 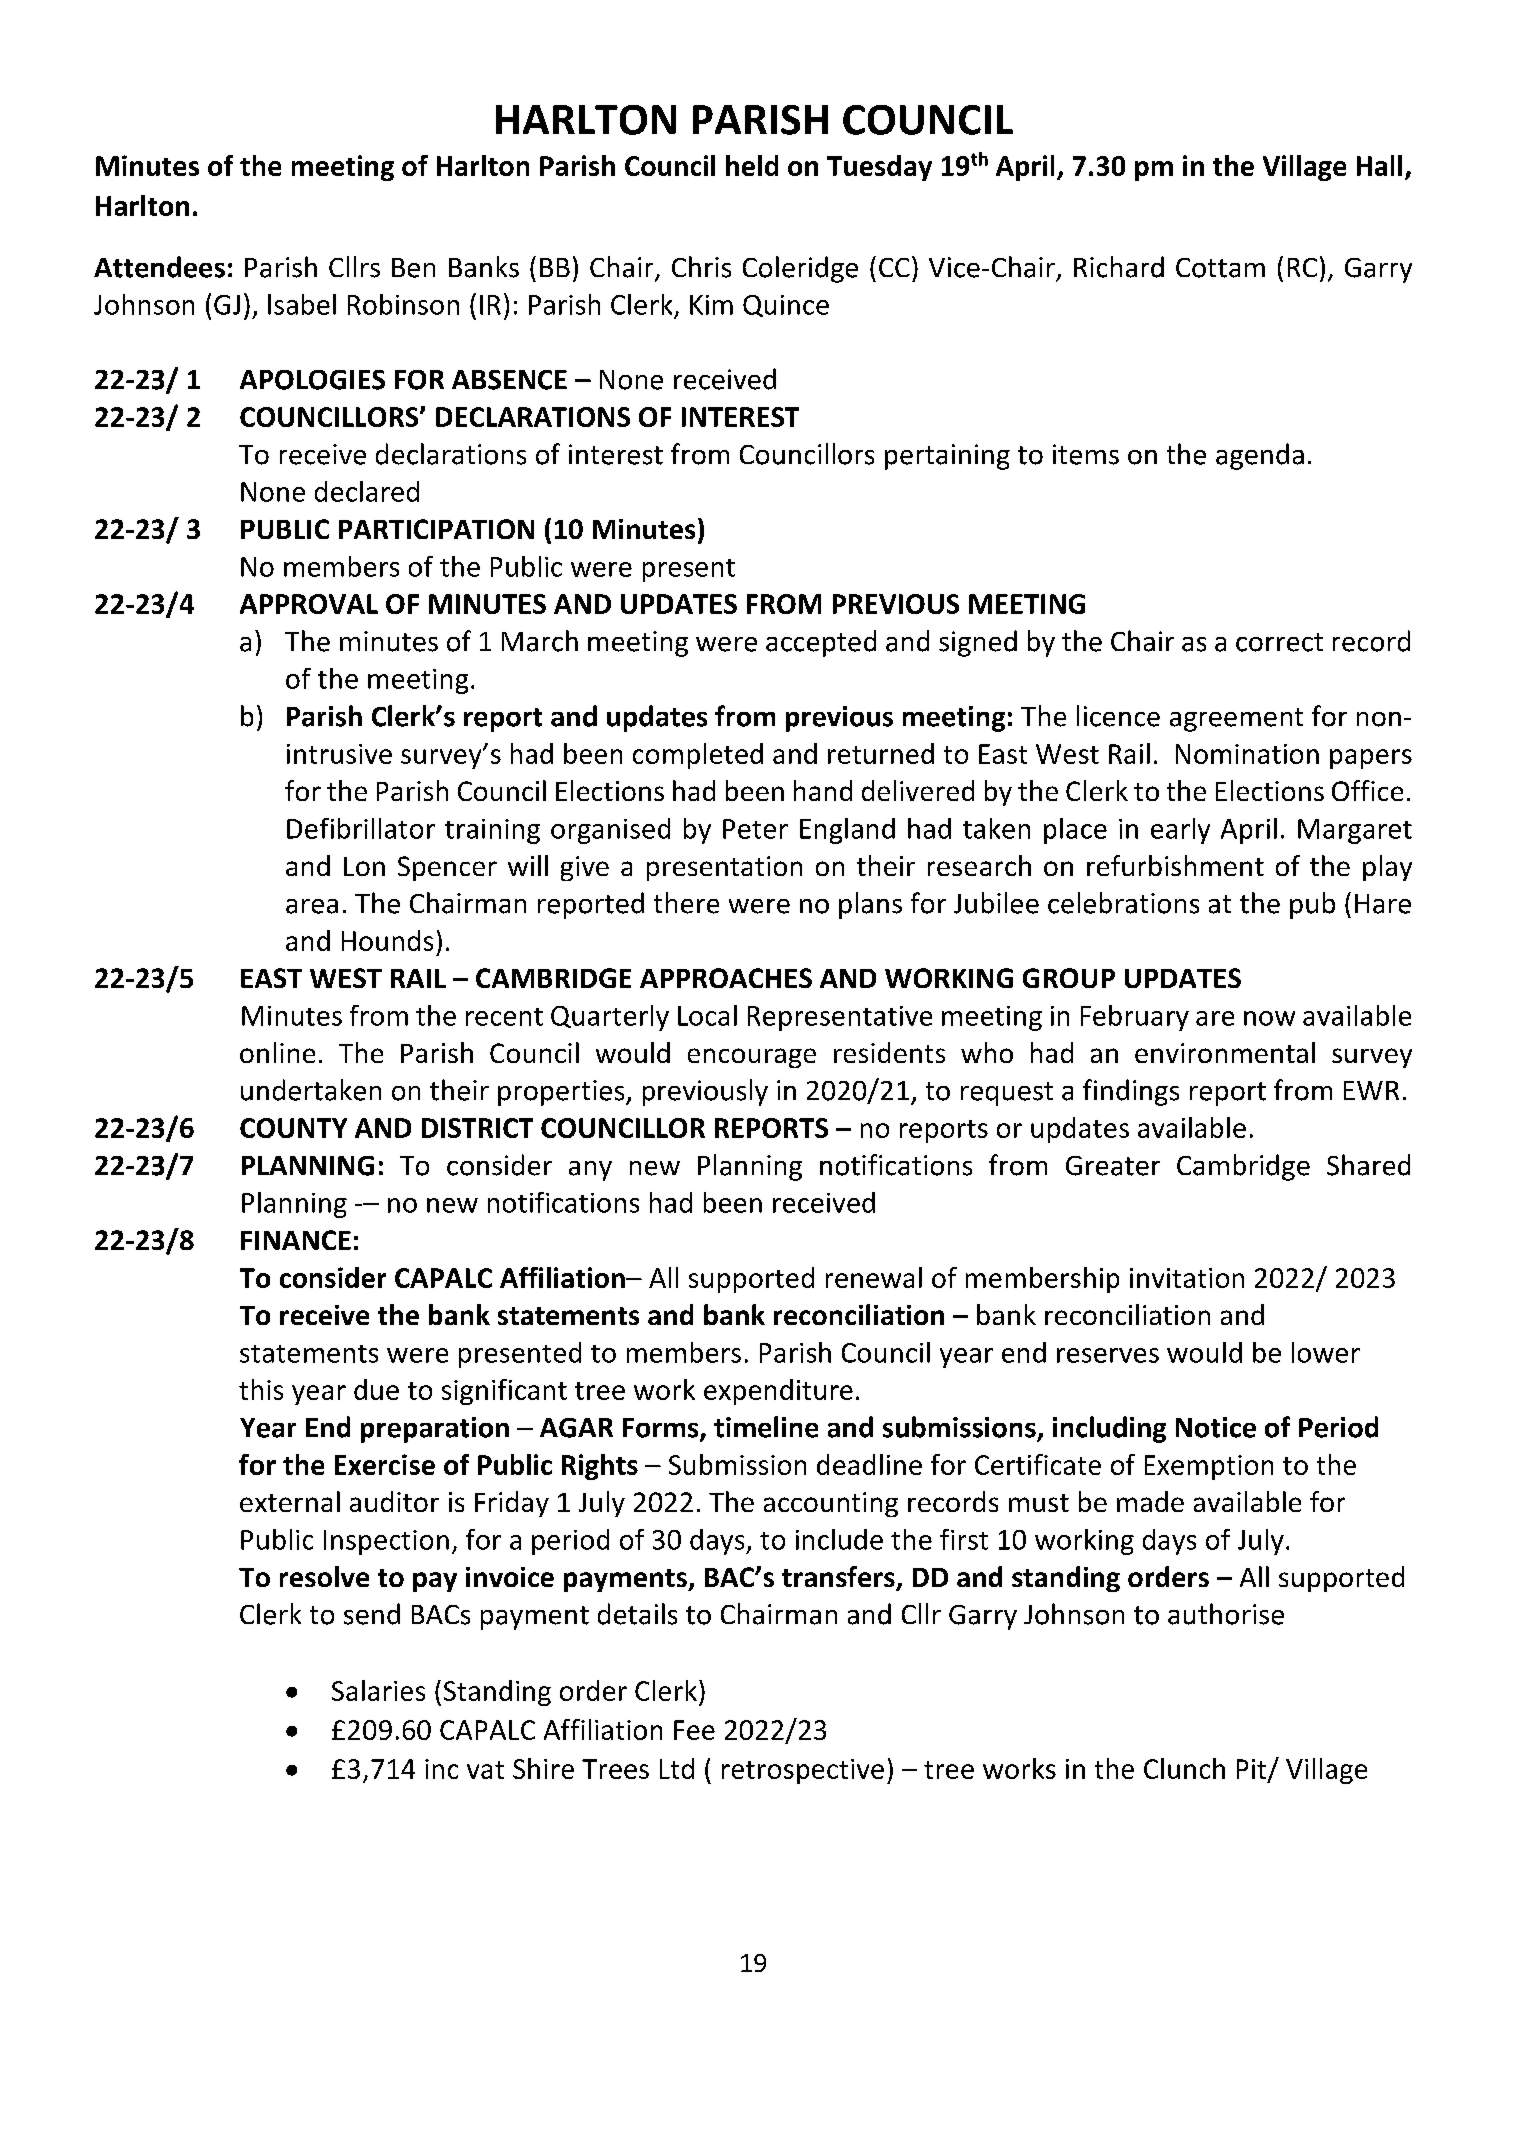 I want to click on Ben, so click(x=413, y=268).
